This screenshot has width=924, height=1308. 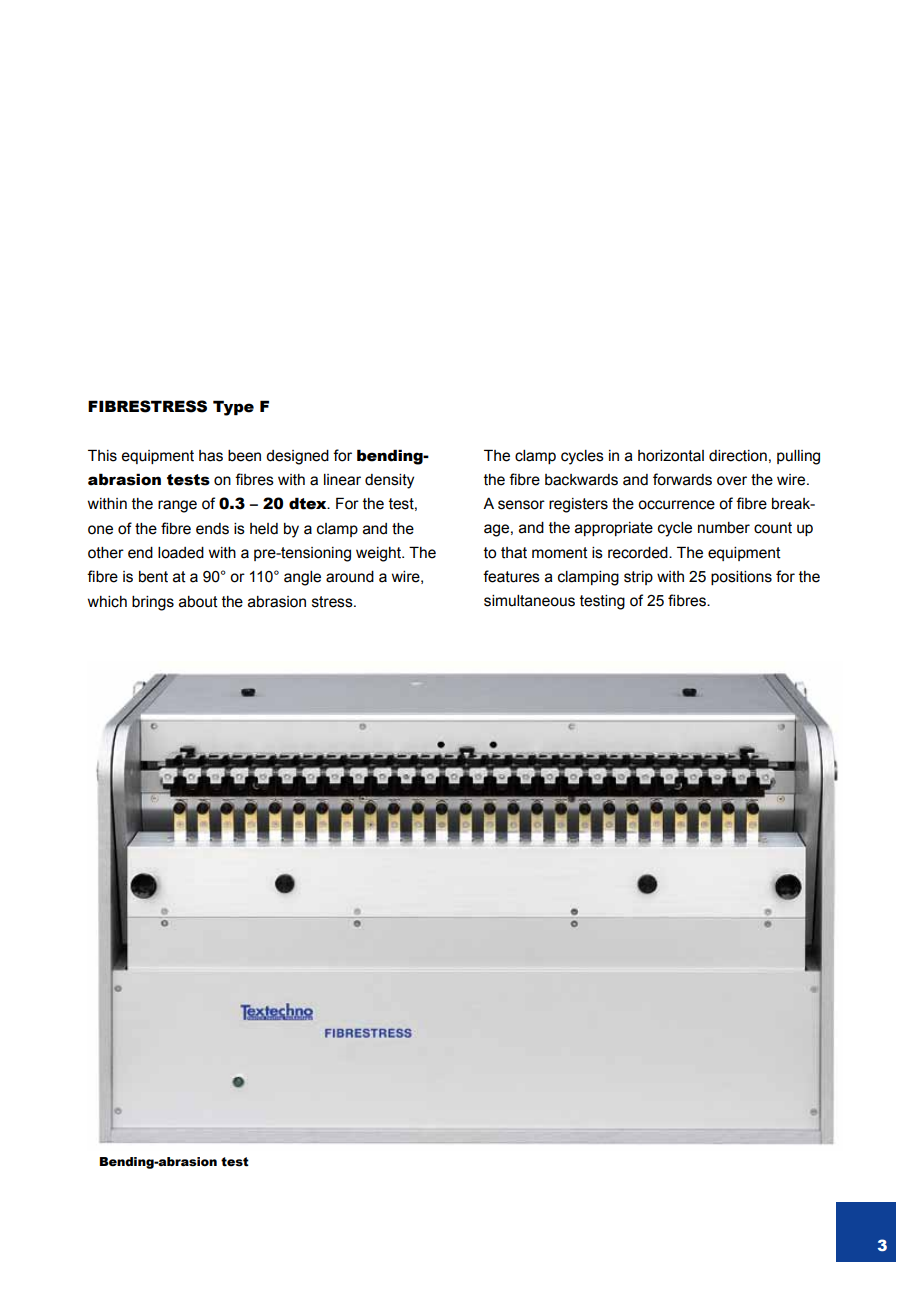 I want to click on Type, so click(x=233, y=408).
